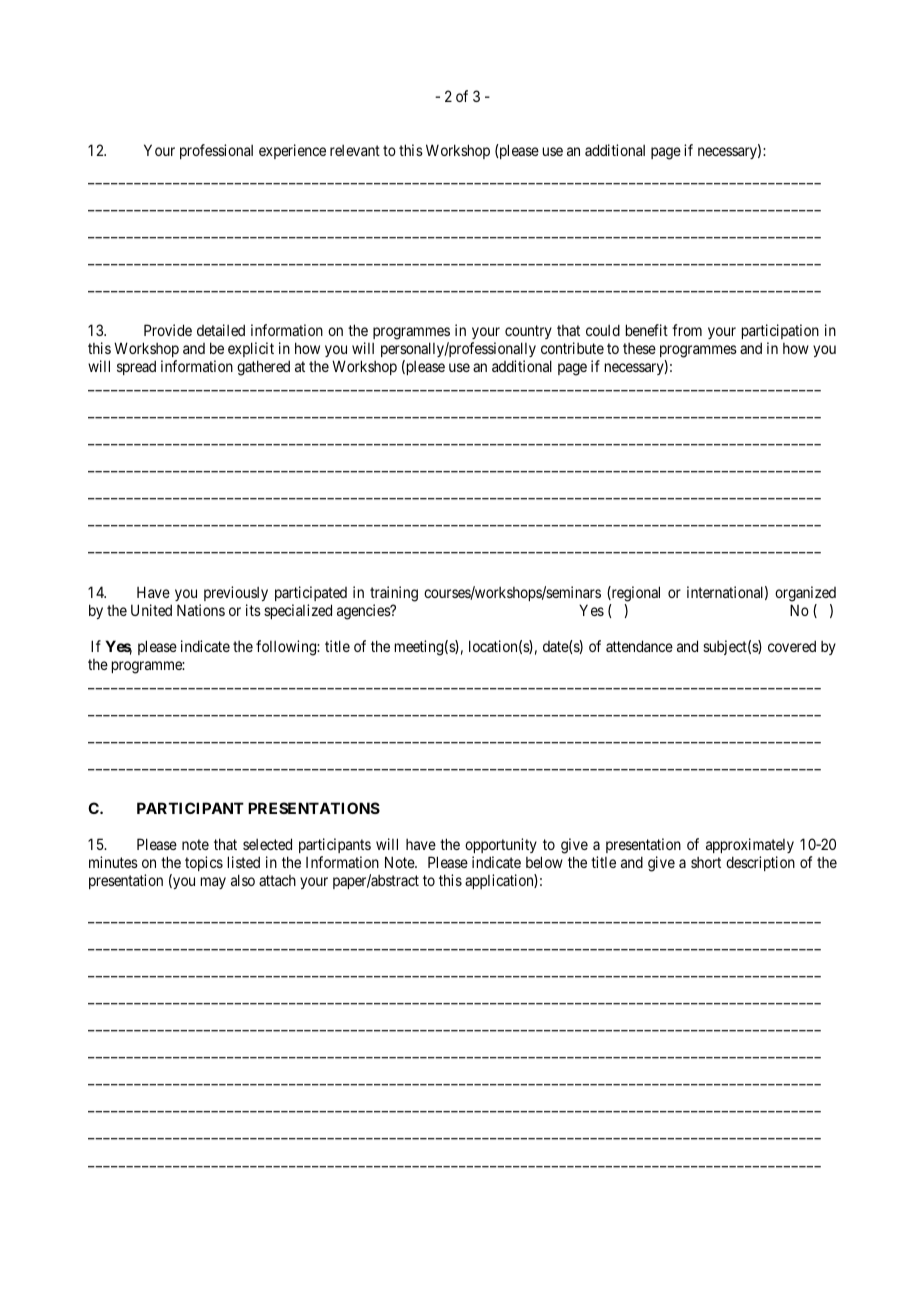 This image has height=1308, width=924. I want to click on experience, so click(292, 151).
